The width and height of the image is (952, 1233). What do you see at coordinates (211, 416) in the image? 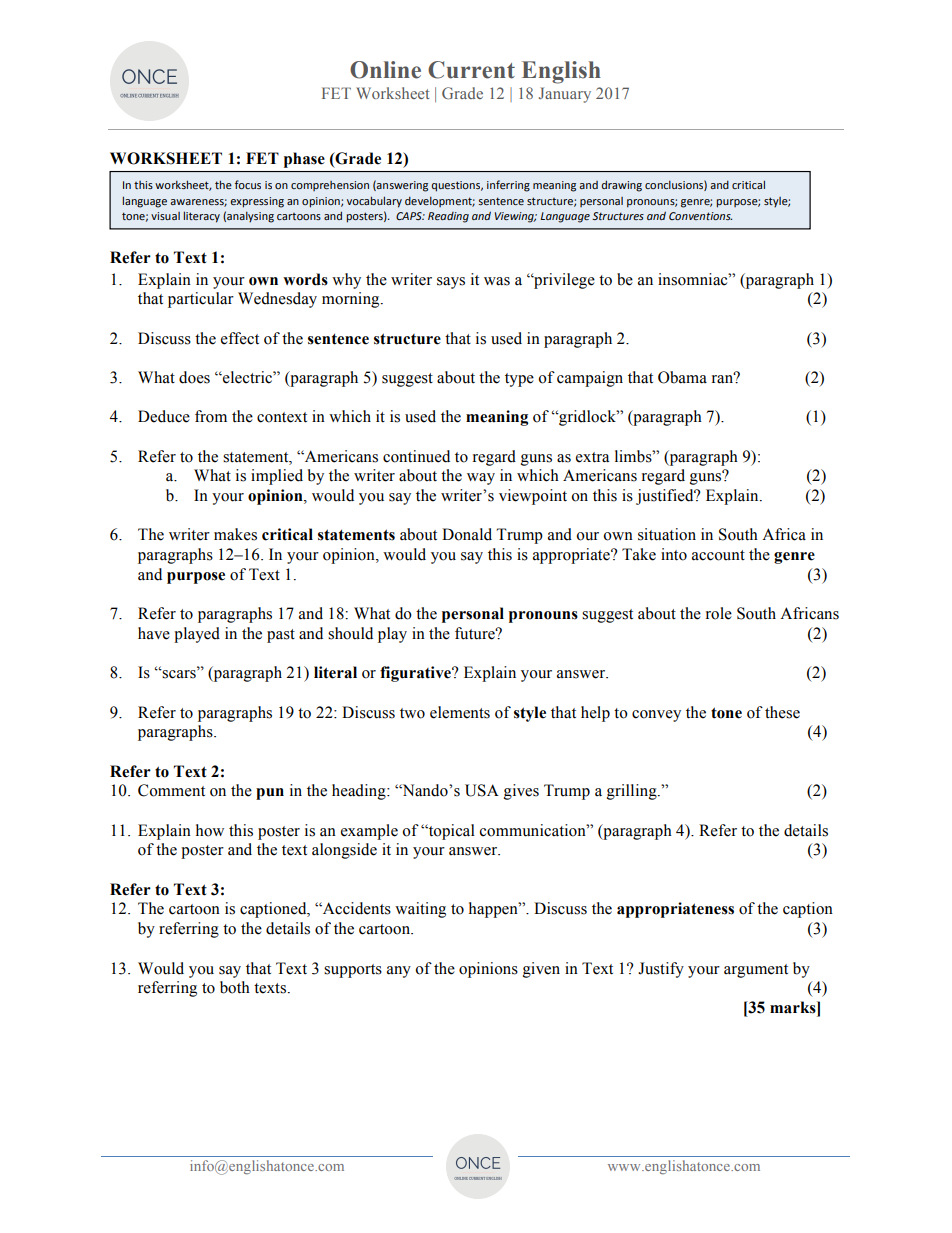
I see `from` at bounding box center [211, 416].
